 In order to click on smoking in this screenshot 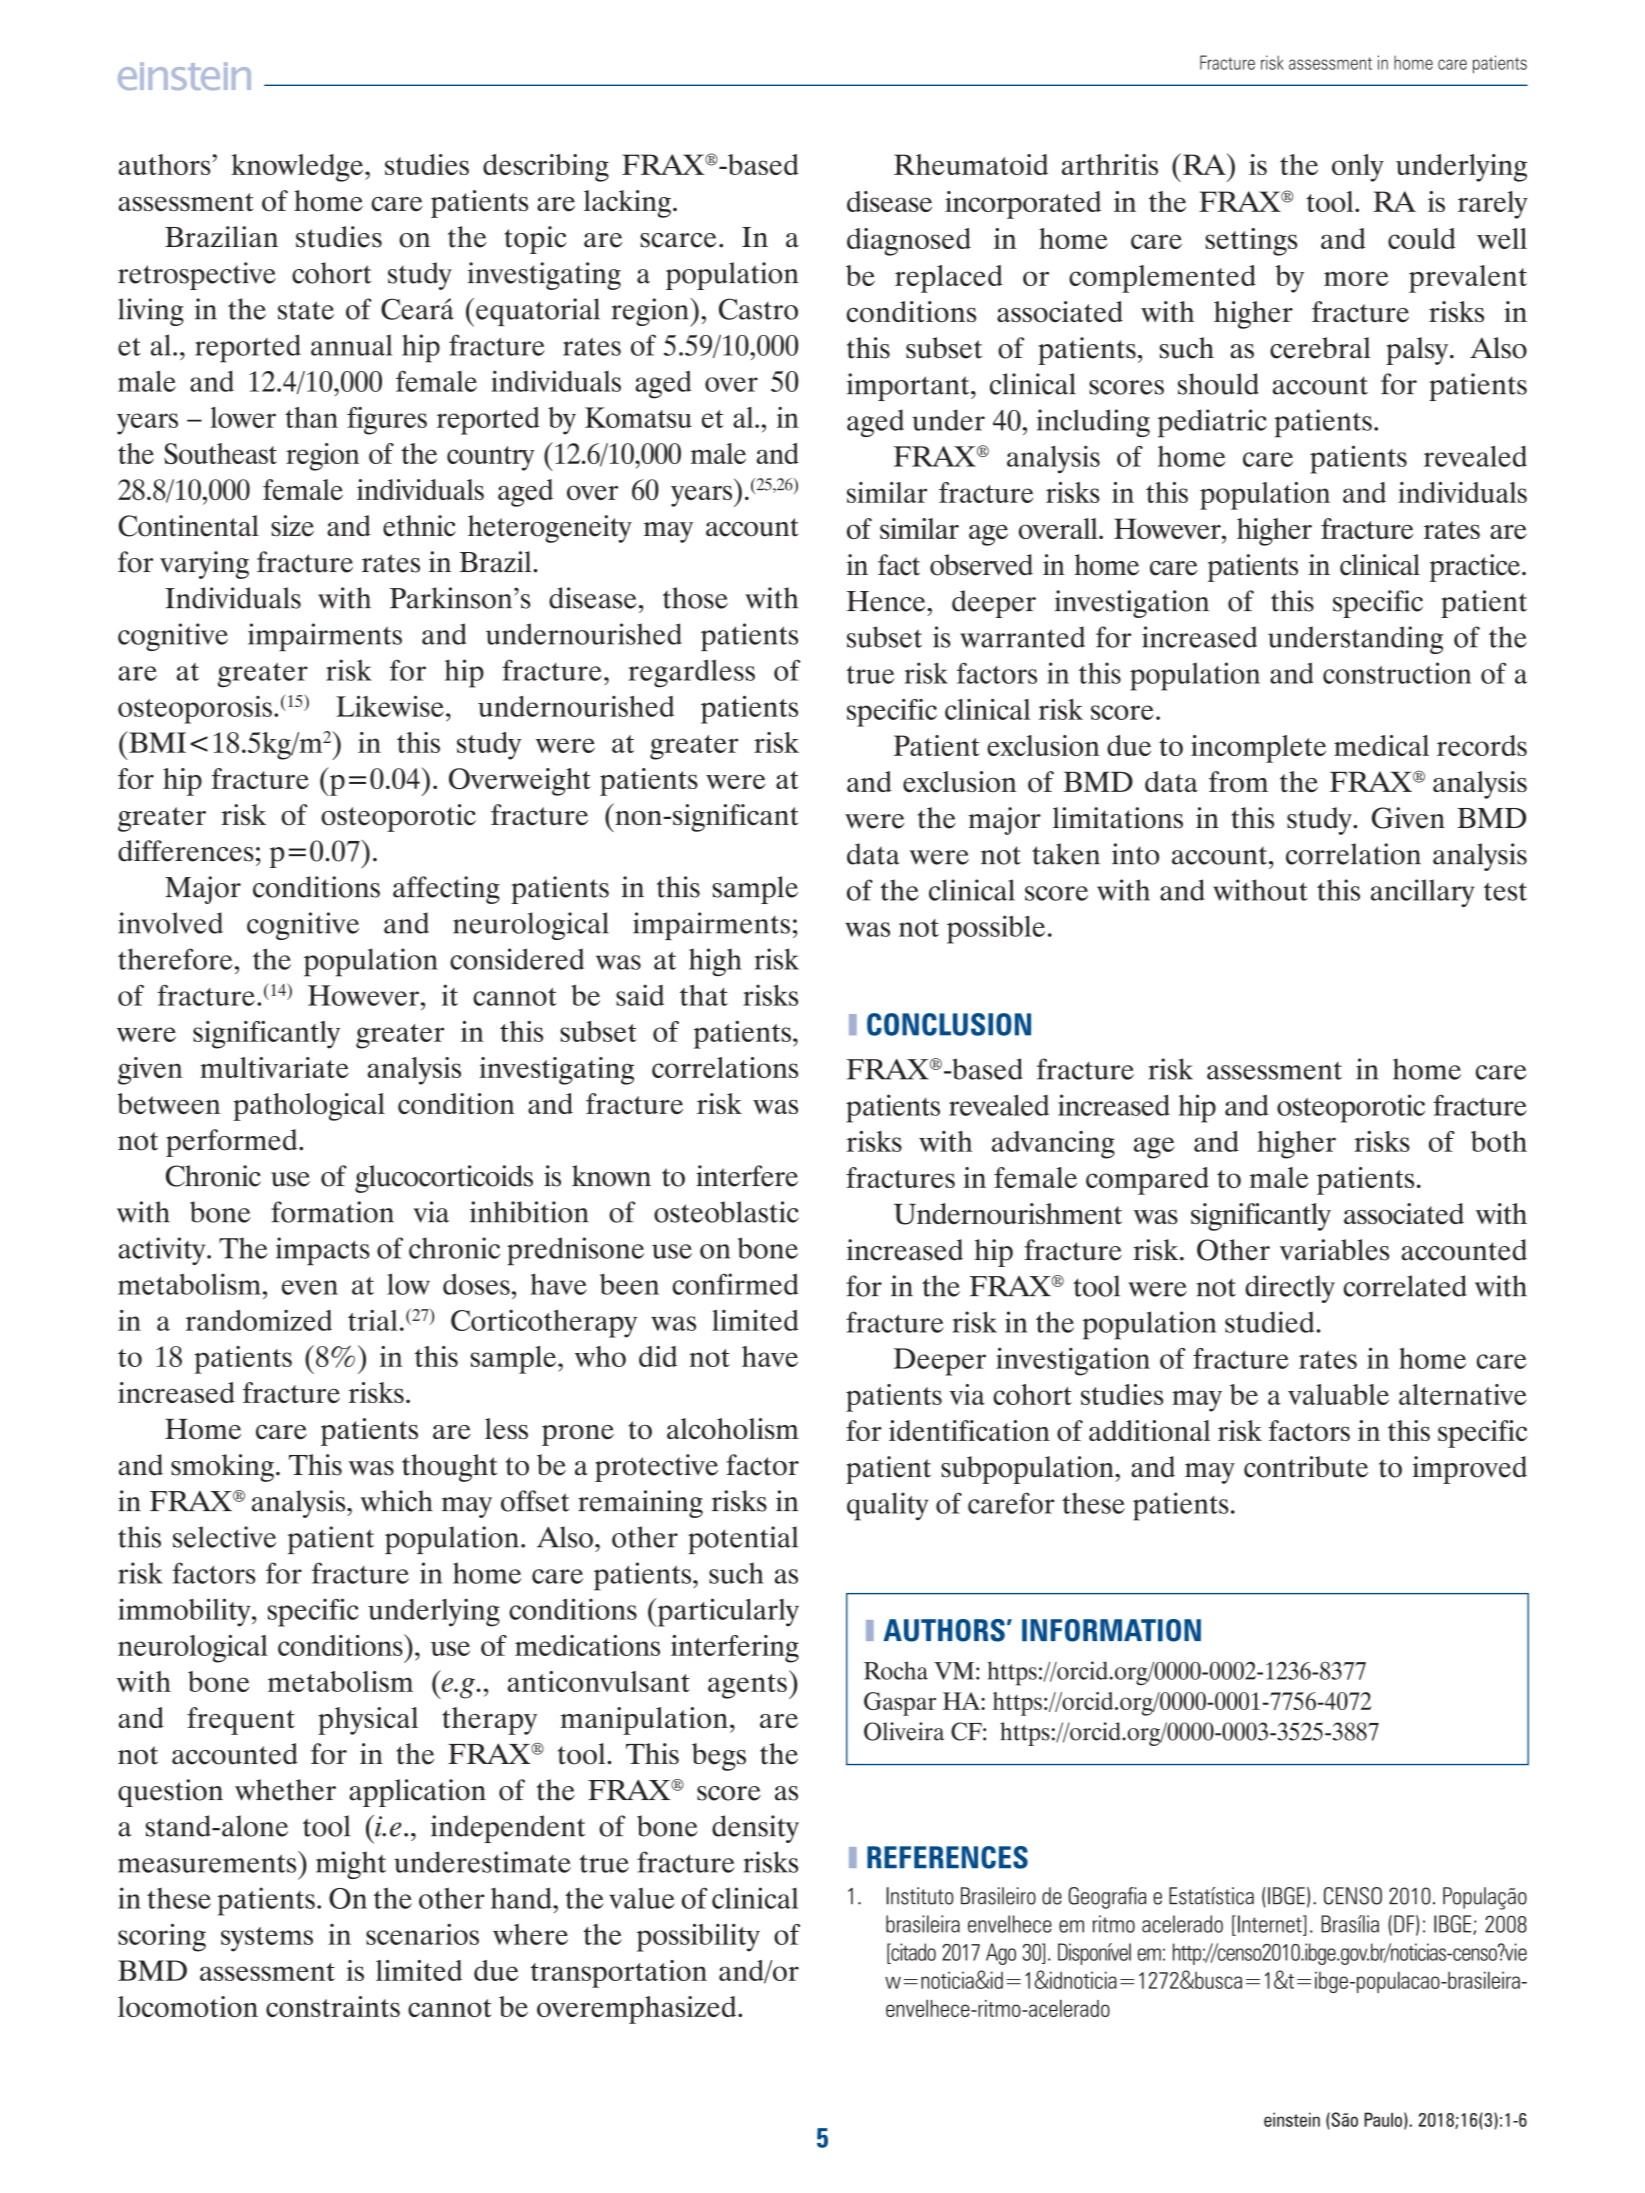, I will do `click(222, 1468)`.
